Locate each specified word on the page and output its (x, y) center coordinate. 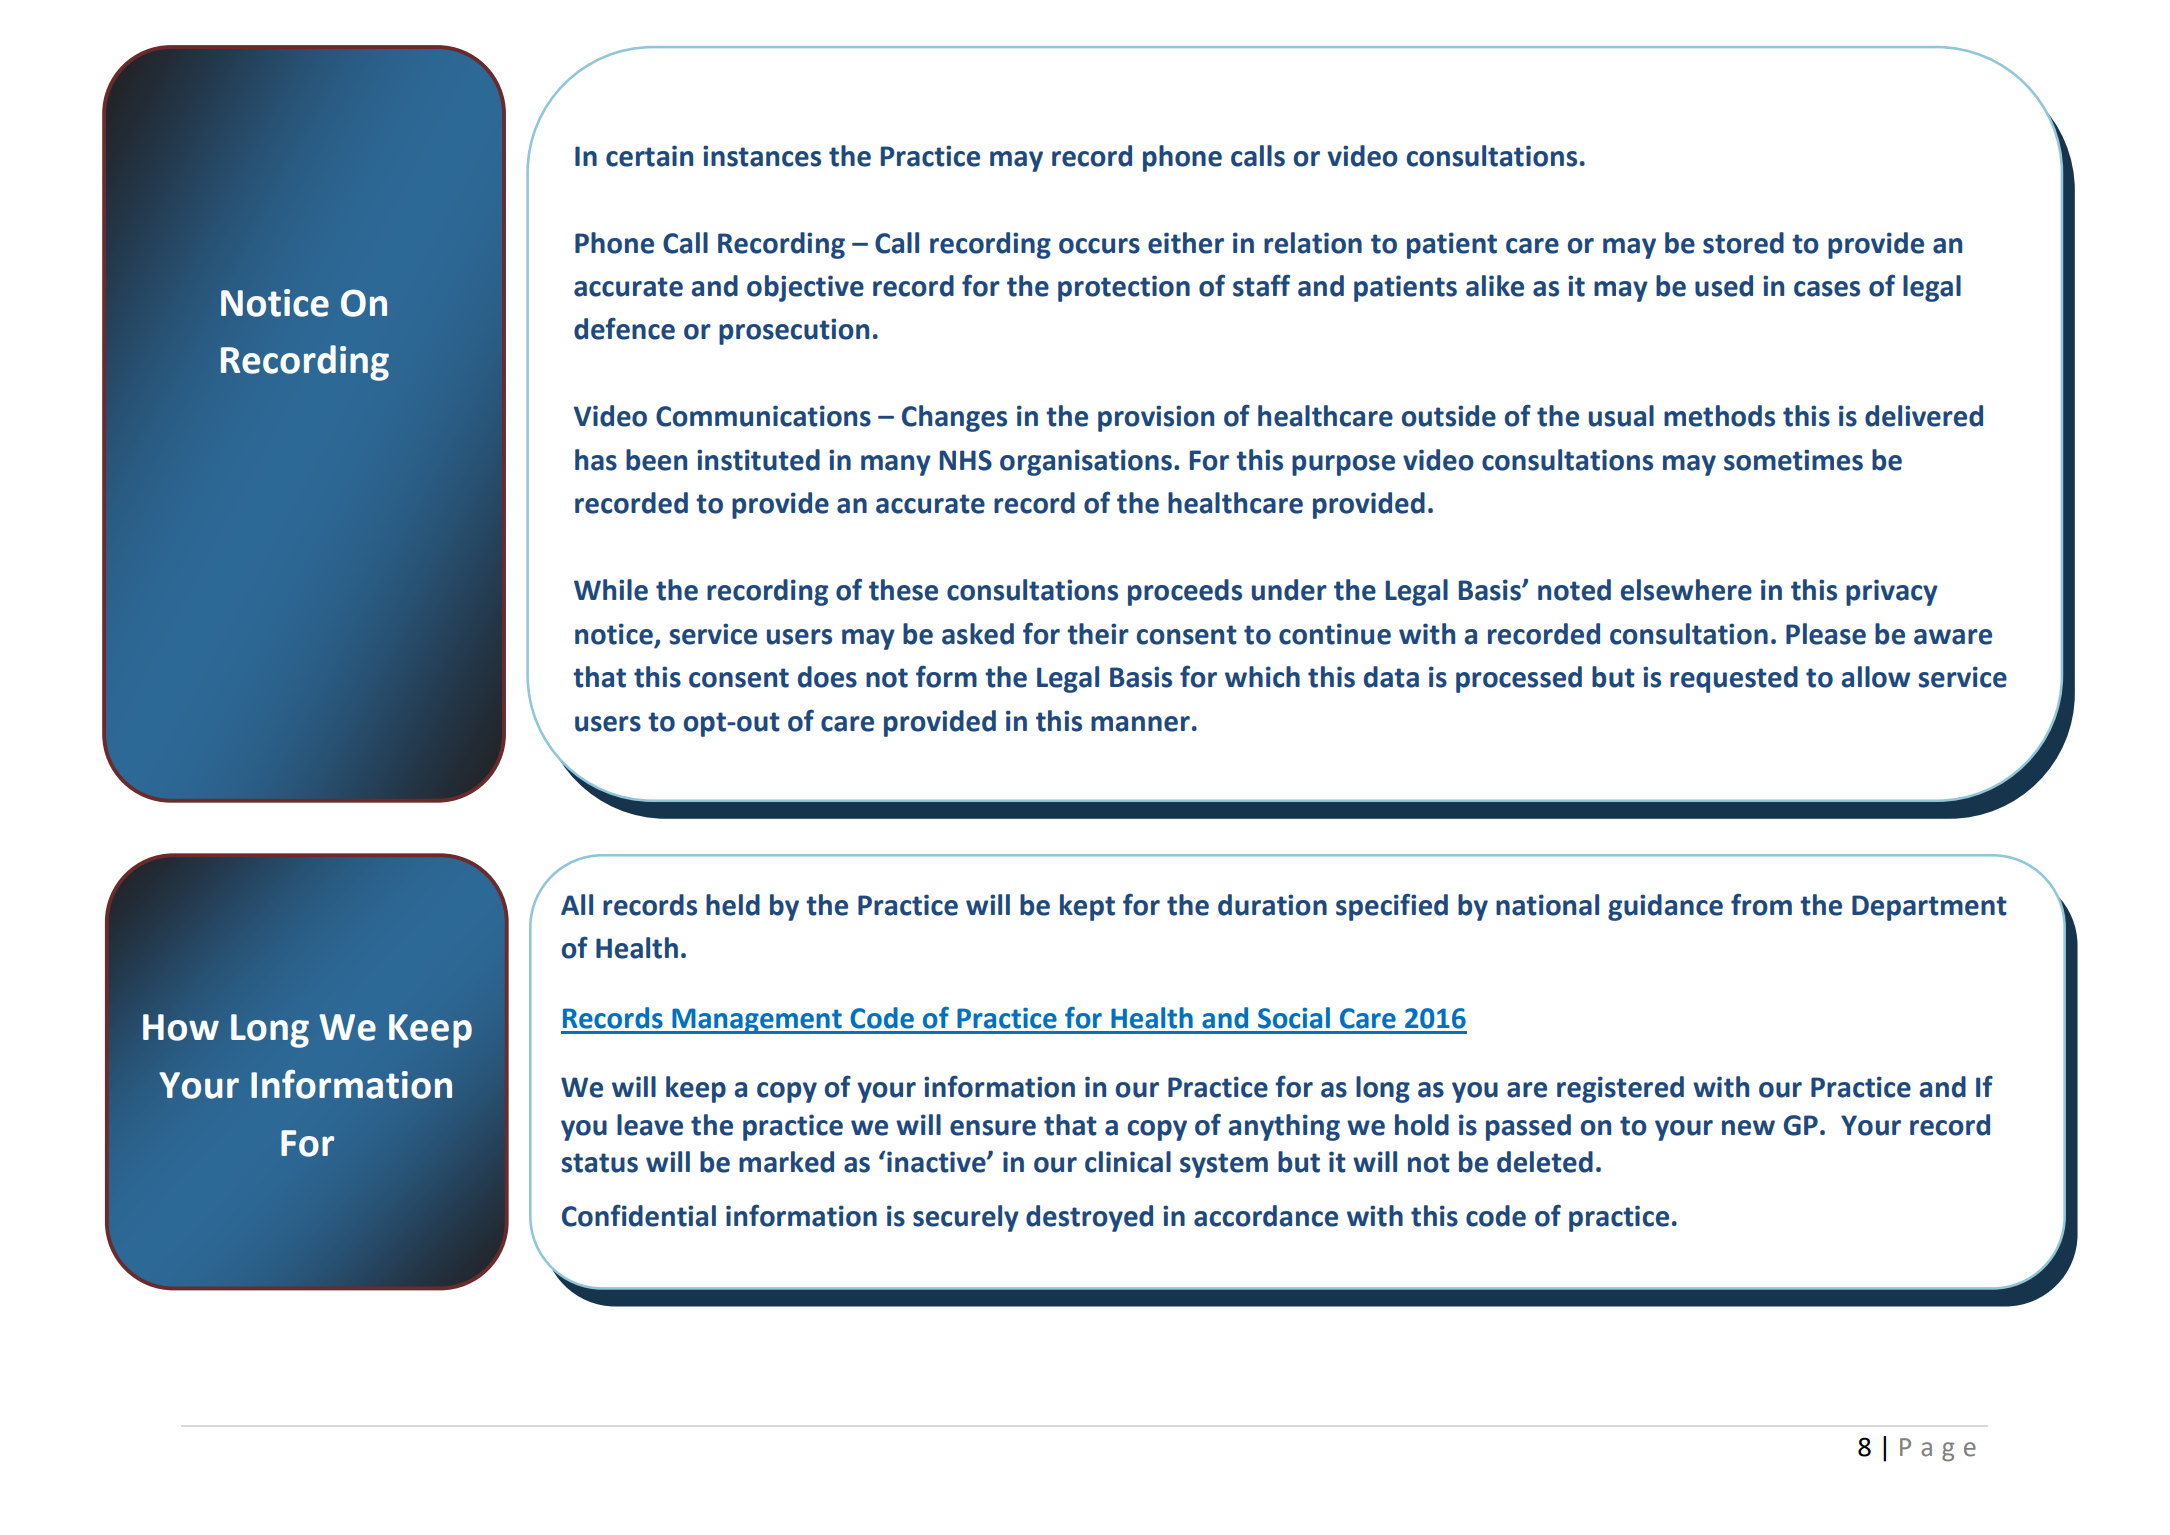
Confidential (639, 1216)
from (1761, 905)
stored (1743, 243)
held (733, 905)
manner (1140, 724)
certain (649, 156)
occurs (1099, 246)
